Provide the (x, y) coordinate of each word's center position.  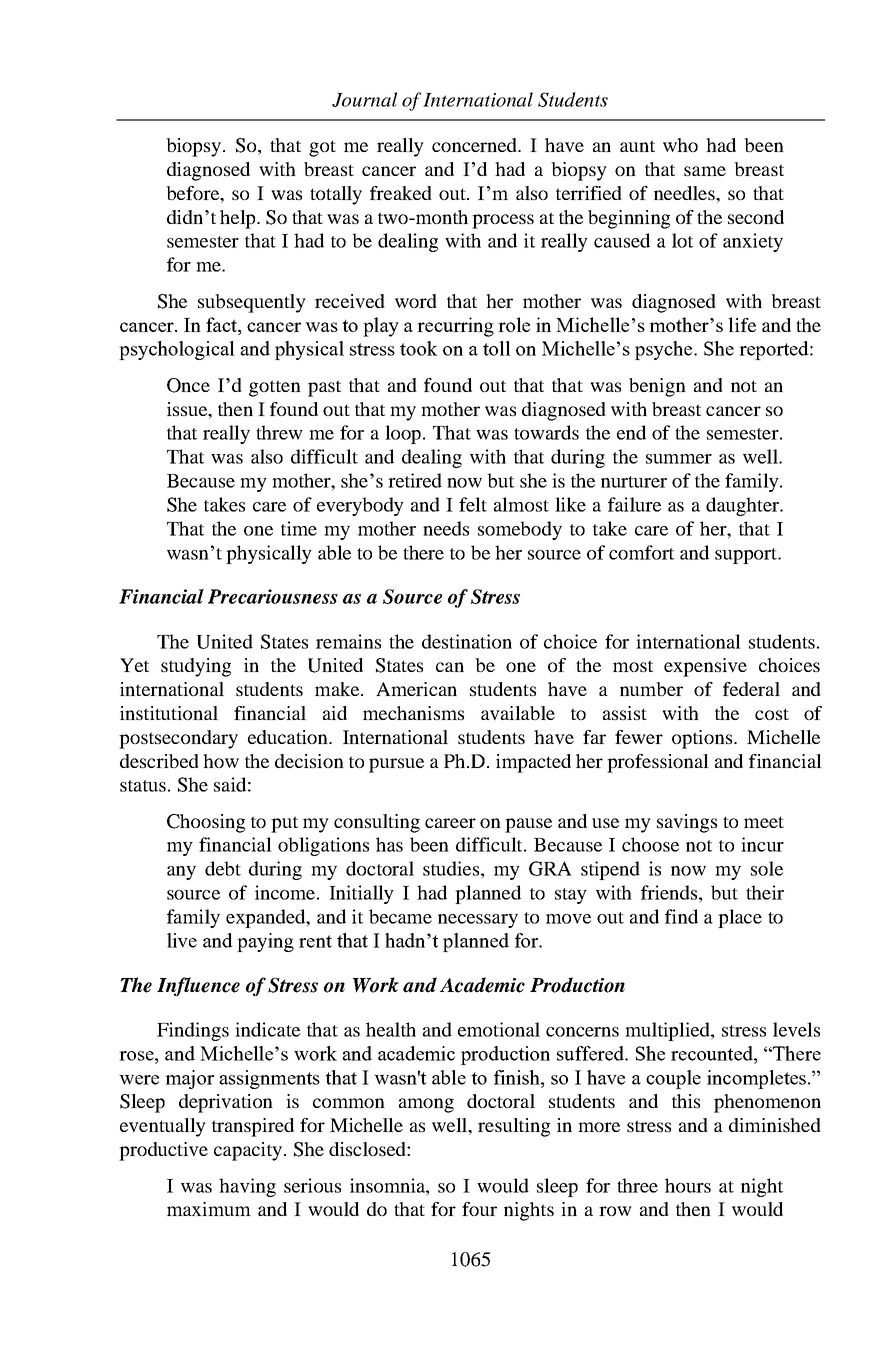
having (247, 1187)
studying (196, 667)
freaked (401, 193)
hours (688, 1185)
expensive (705, 667)
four (479, 1209)
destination (467, 641)
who (680, 145)
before (193, 193)
